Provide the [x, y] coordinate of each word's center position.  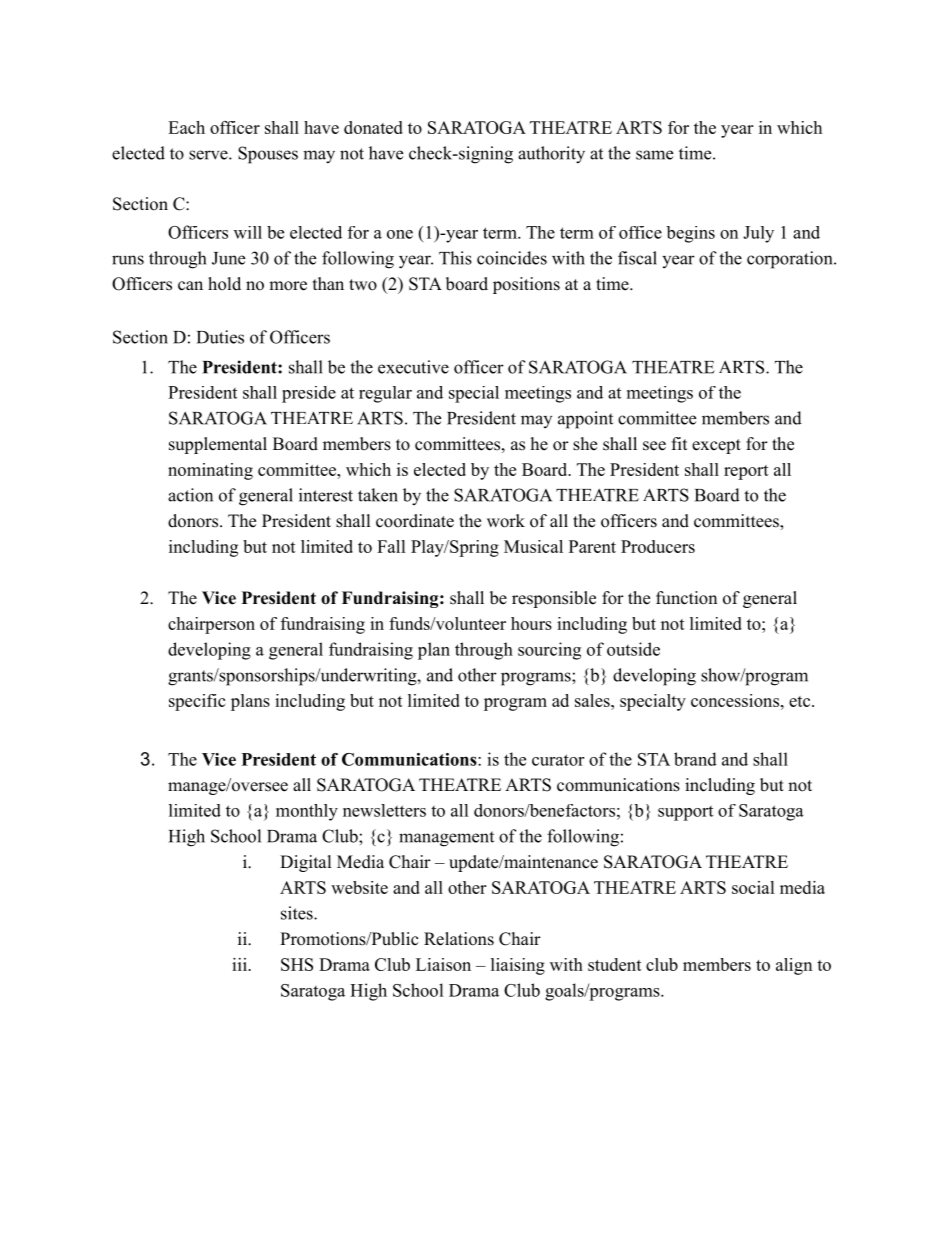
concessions [735, 700]
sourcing [549, 651]
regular [385, 394]
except [716, 446]
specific [197, 702]
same [654, 155]
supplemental [218, 445]
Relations [459, 939]
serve [209, 155]
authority [551, 155]
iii [240, 964]
